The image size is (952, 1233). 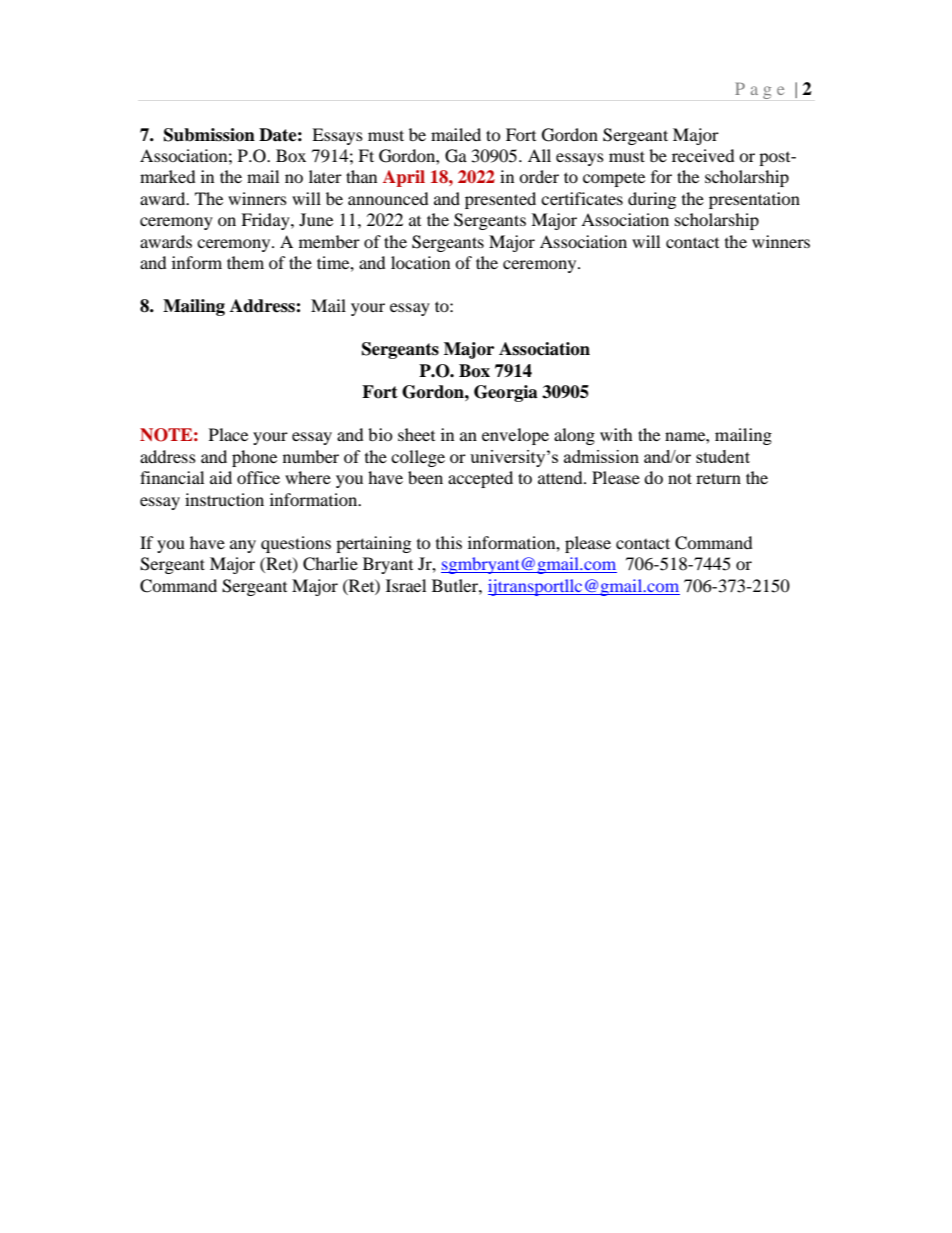 What do you see at coordinates (209, 135) in the screenshot?
I see `Submission` at bounding box center [209, 135].
